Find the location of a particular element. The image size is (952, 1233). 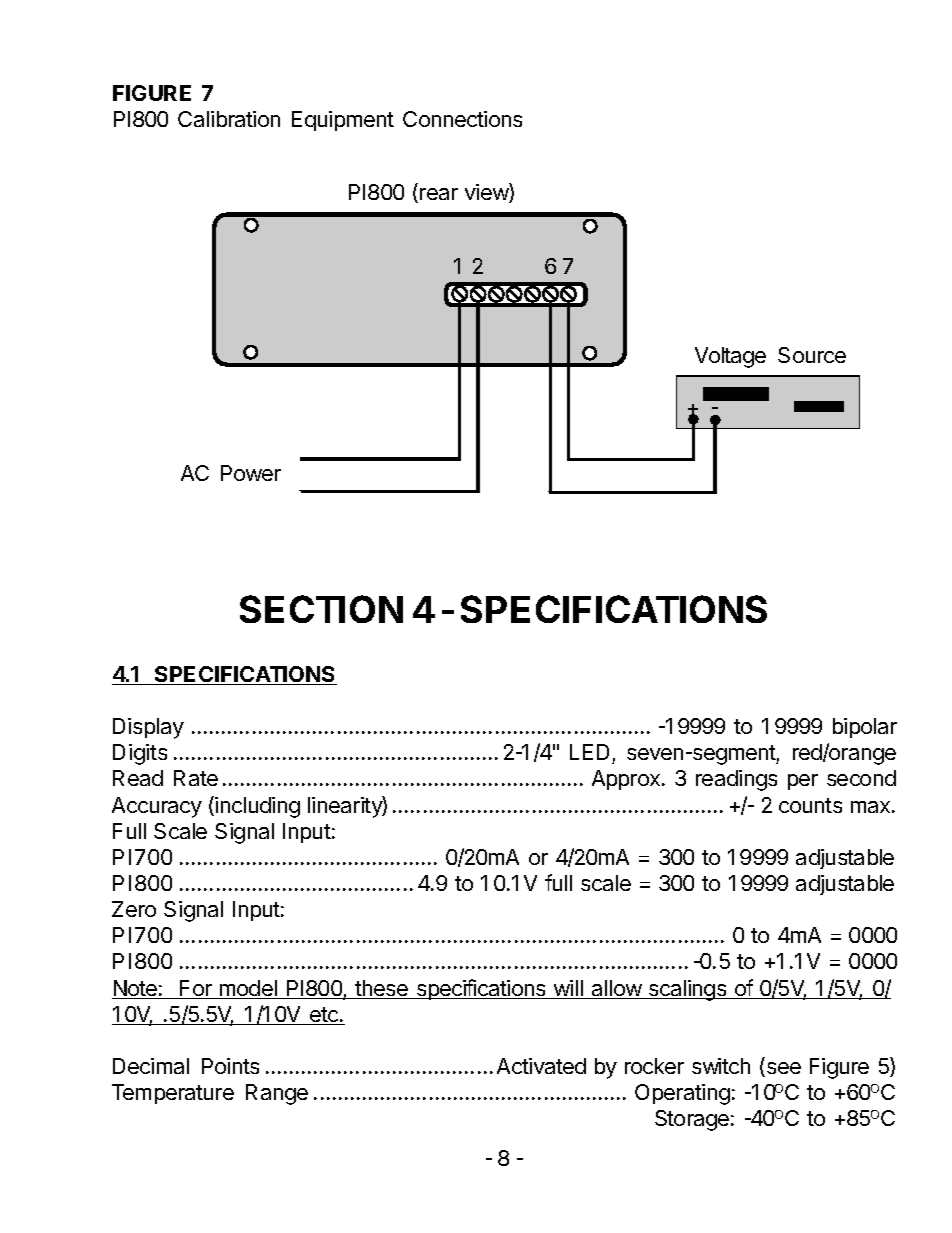

view is located at coordinates (487, 193).
